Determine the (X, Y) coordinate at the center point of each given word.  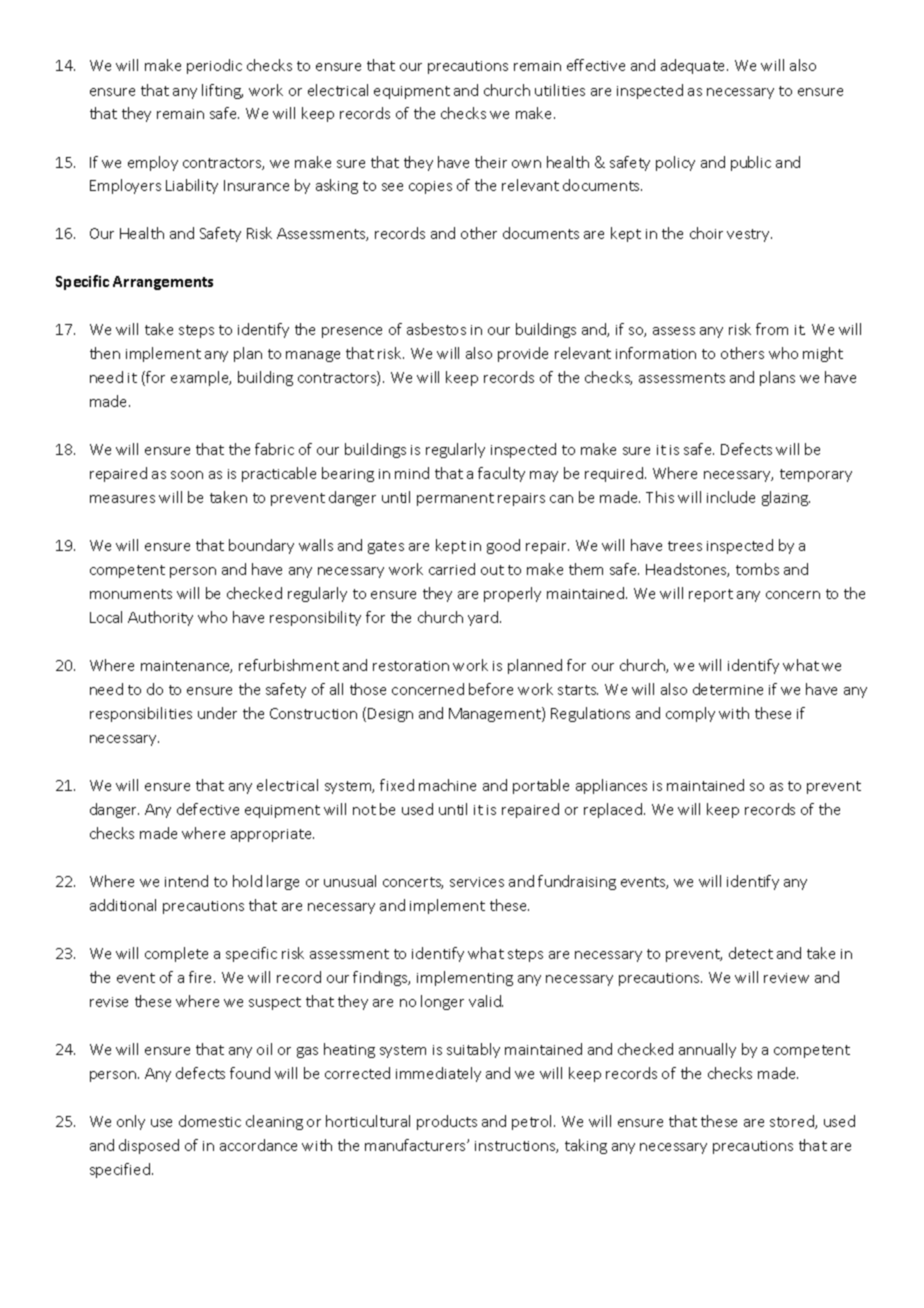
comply (690, 714)
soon (187, 475)
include (731, 497)
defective (208, 809)
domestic (210, 1121)
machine (447, 785)
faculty (501, 474)
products (447, 1122)
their (491, 162)
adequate (694, 66)
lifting (222, 91)
